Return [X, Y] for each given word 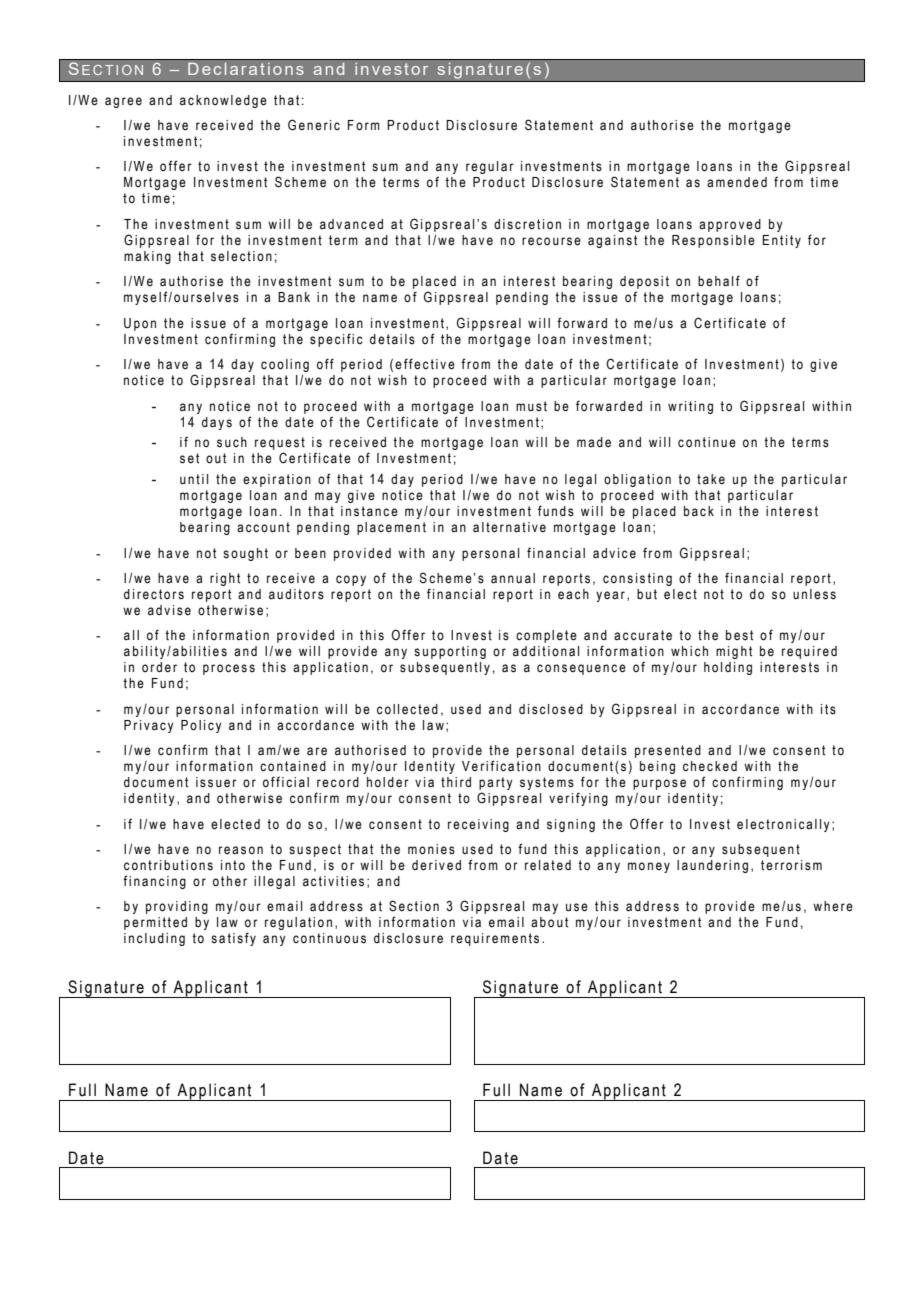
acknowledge [223, 101]
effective [425, 364]
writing [690, 407]
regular [490, 167]
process [229, 669]
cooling [285, 365]
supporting [450, 652]
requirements [495, 939]
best [739, 635]
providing [177, 907]
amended [737, 182]
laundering [712, 866]
